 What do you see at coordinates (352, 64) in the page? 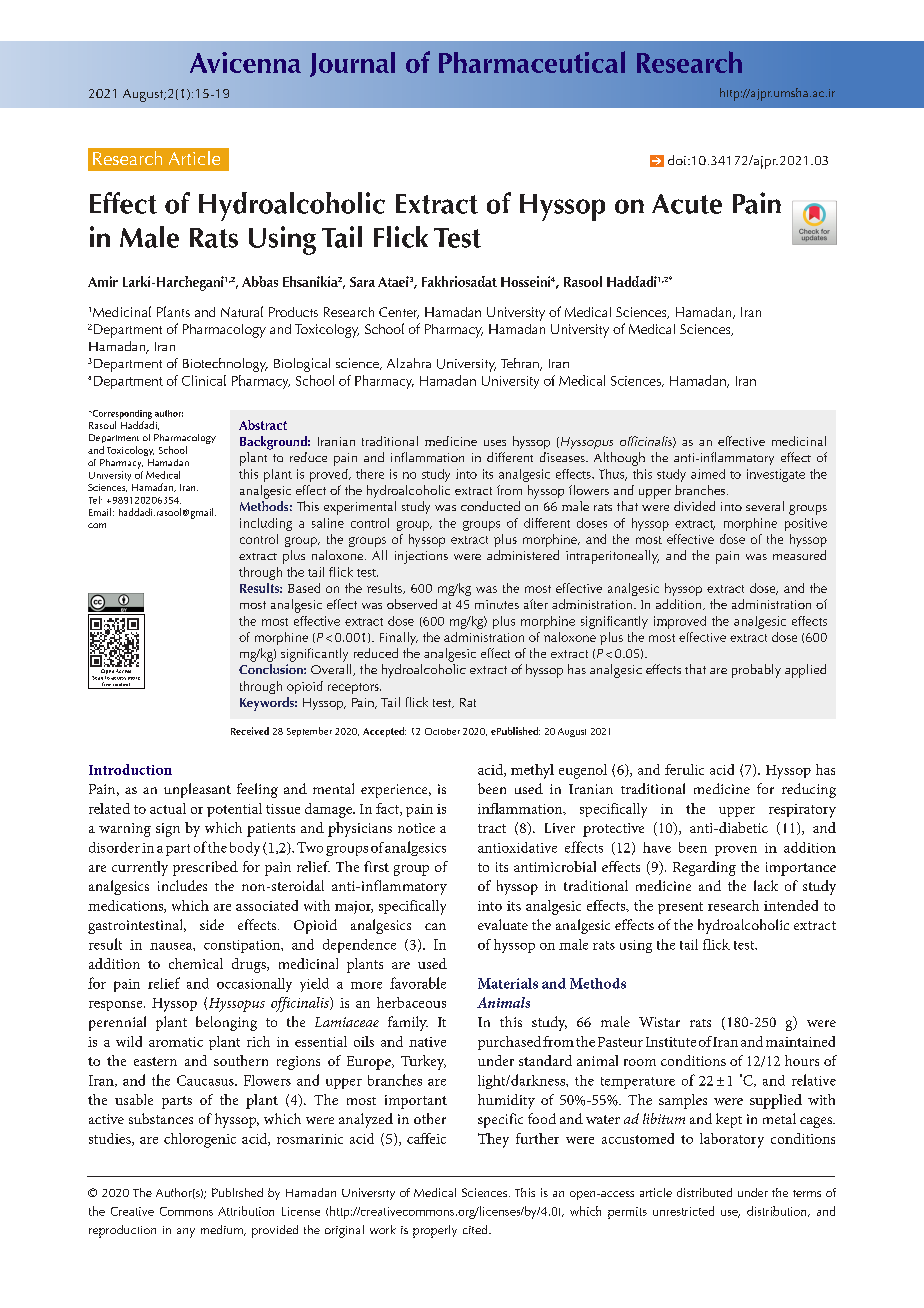
I see `Journal` at bounding box center [352, 64].
